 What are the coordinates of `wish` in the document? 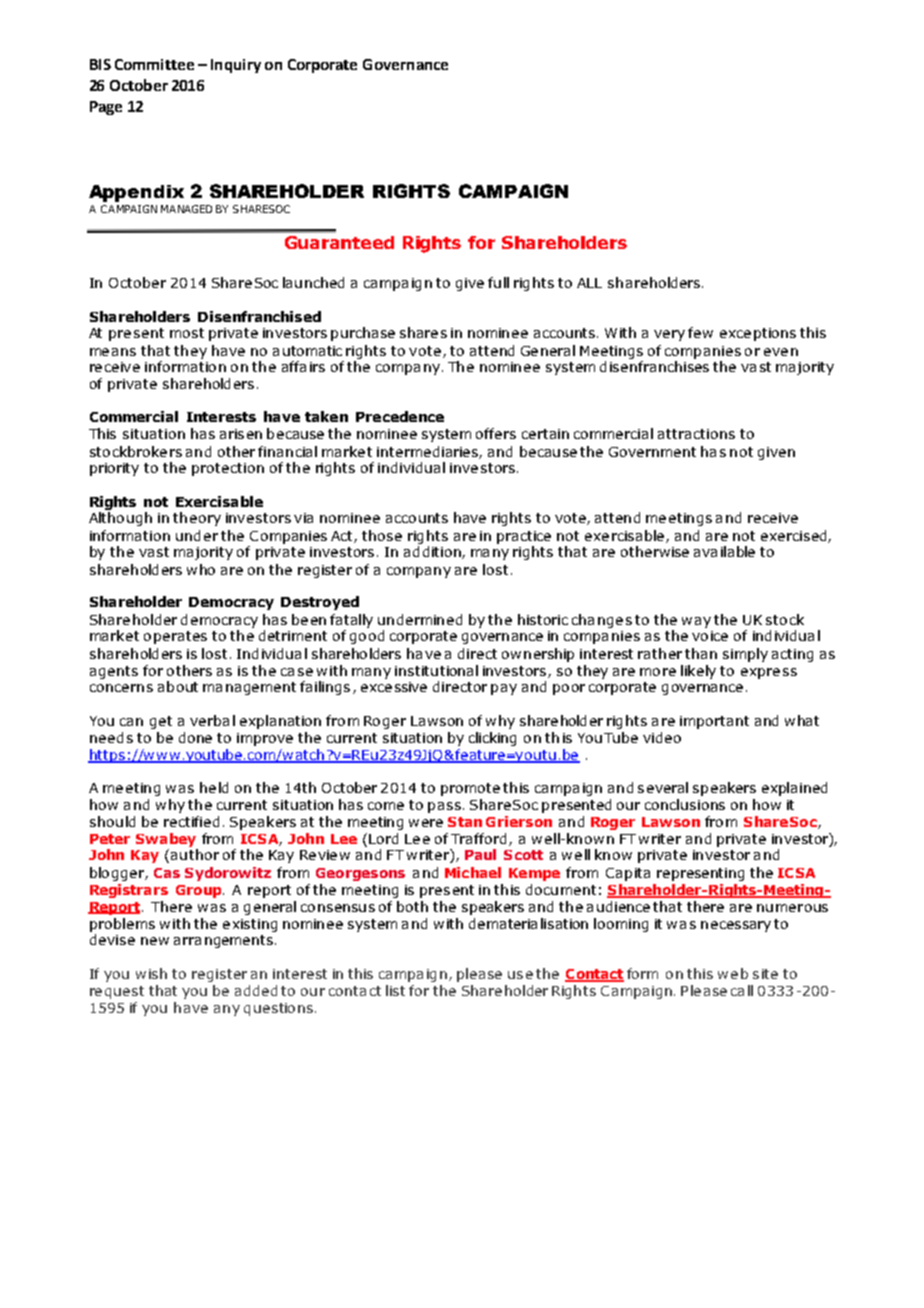 It's located at (151, 973).
